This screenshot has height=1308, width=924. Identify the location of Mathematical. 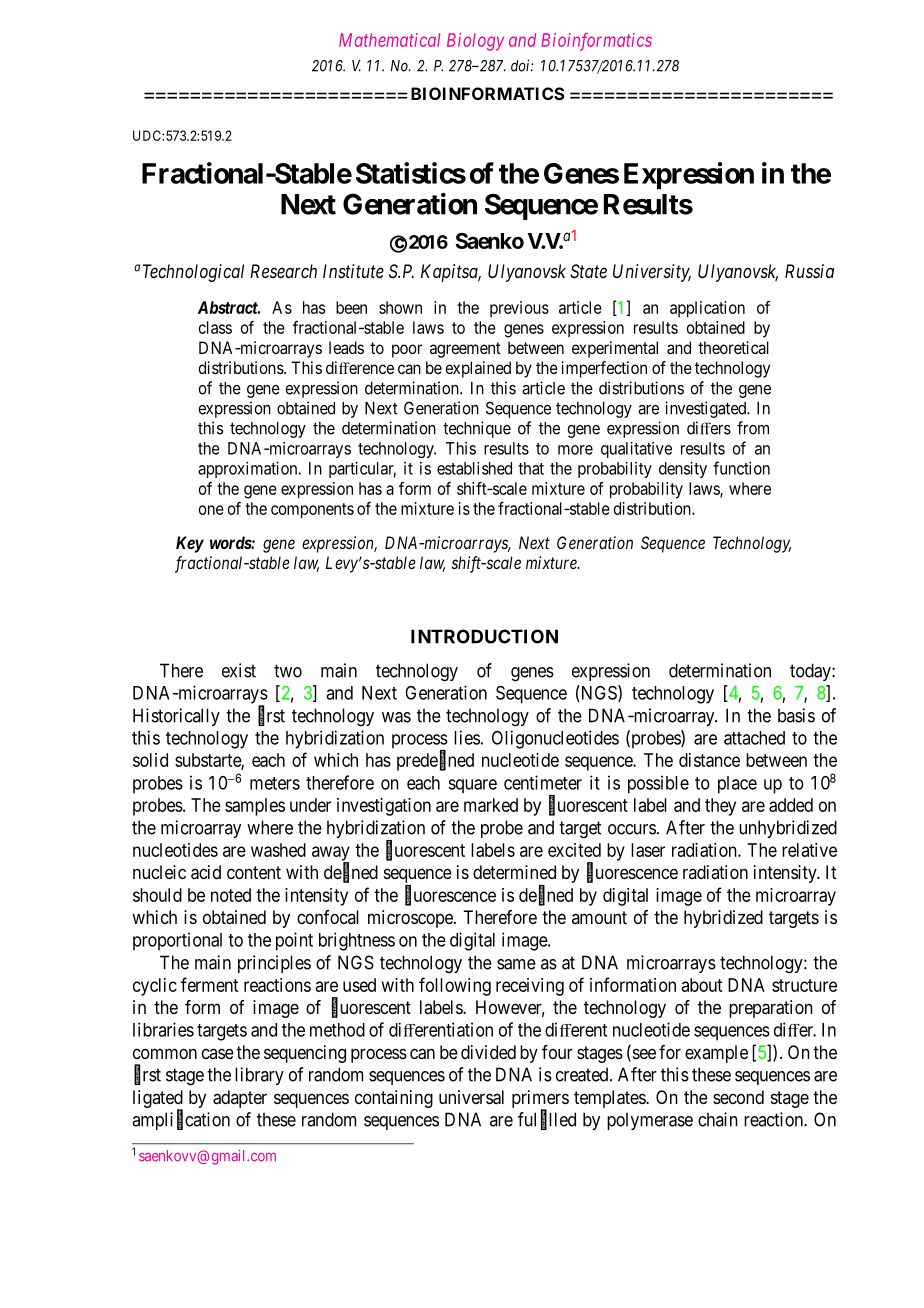
(389, 40).
